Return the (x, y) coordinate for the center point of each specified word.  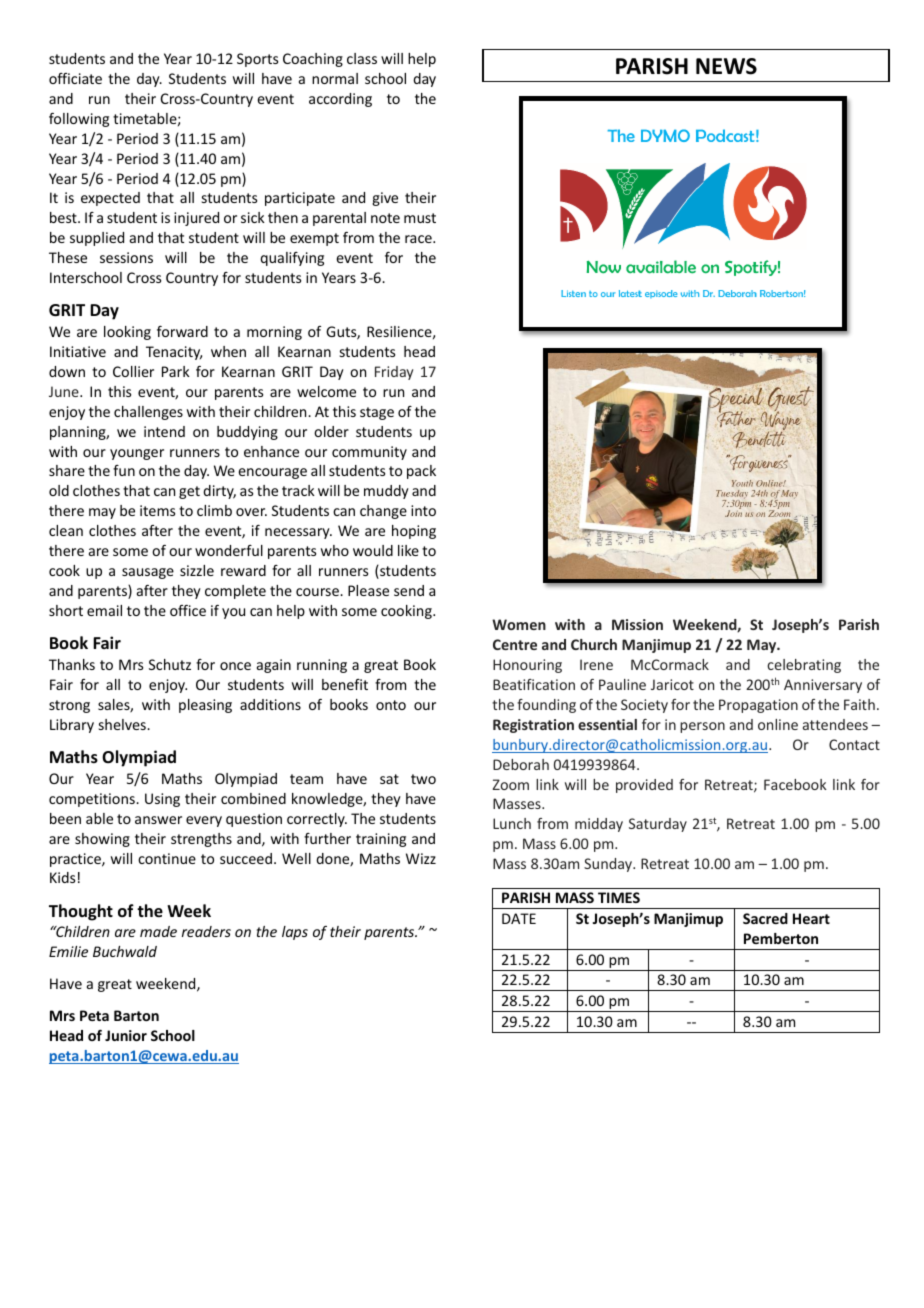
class (362, 58)
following (79, 120)
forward (182, 331)
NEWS (726, 66)
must (420, 218)
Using (162, 800)
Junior (126, 1035)
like (408, 550)
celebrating (804, 666)
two (423, 779)
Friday (394, 373)
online (778, 724)
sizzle (197, 570)
